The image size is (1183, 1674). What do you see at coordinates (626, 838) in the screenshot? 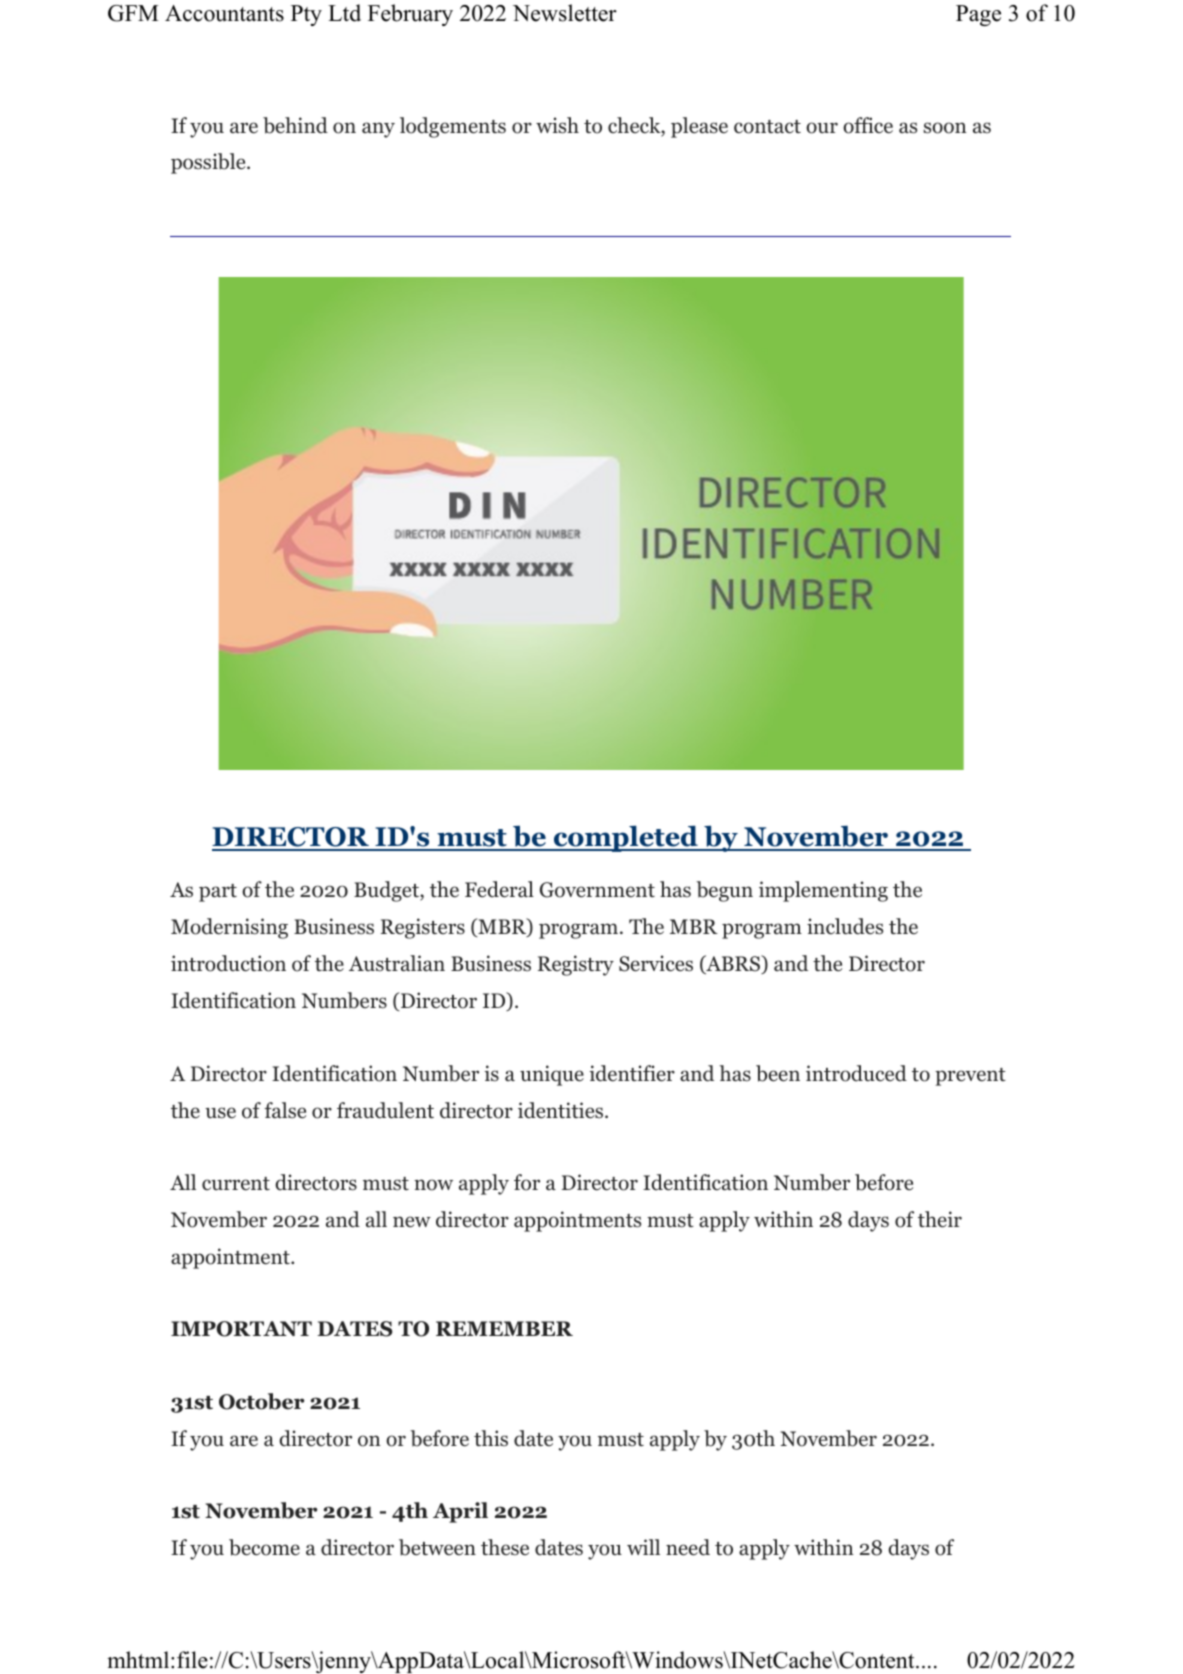
I see `completed` at bounding box center [626, 838].
